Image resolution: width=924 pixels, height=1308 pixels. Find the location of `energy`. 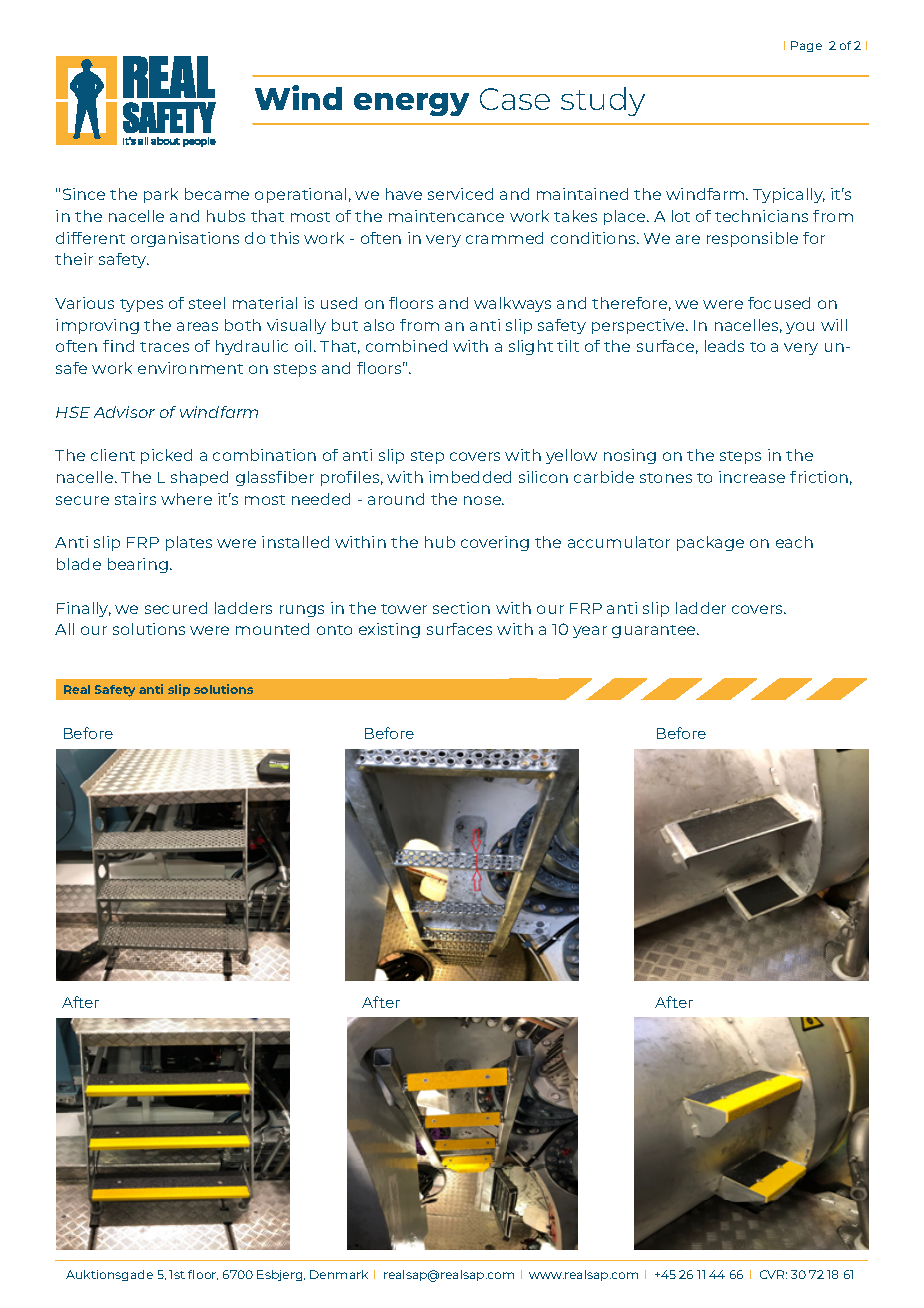

energy is located at coordinates (411, 104).
